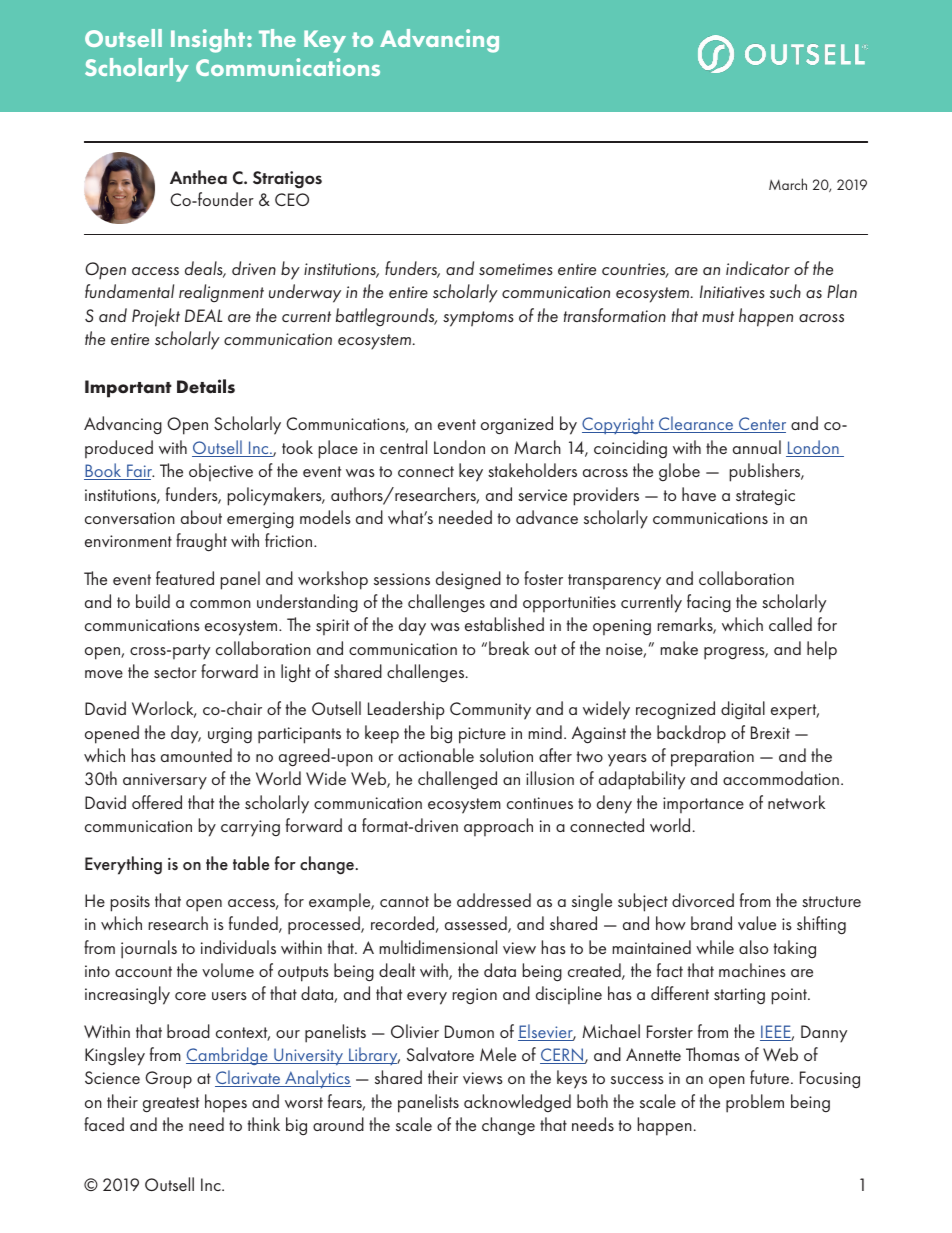 This image has width=952, height=1233. I want to click on facing, so click(709, 603).
